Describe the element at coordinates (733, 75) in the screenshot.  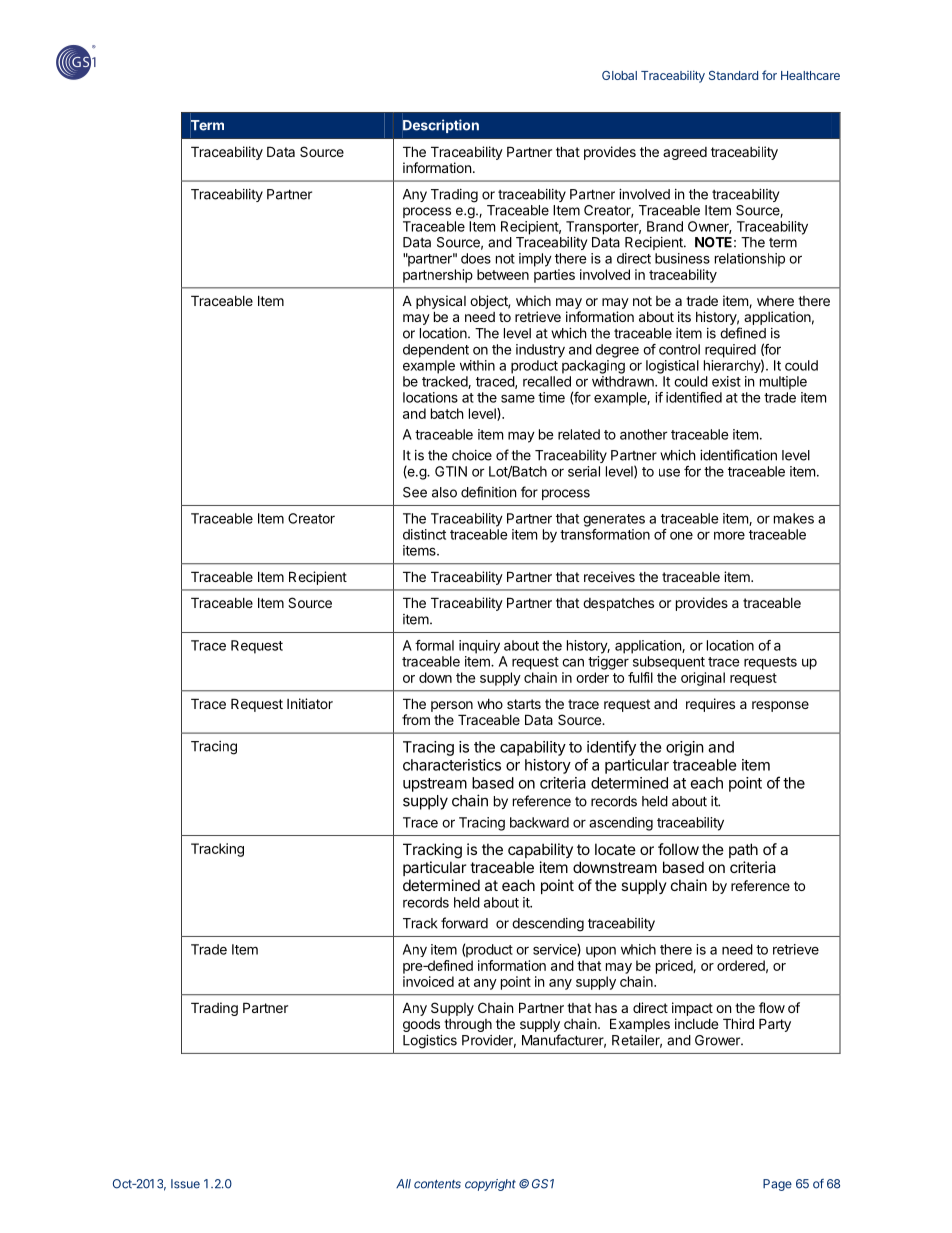
I see `Standard` at that location.
